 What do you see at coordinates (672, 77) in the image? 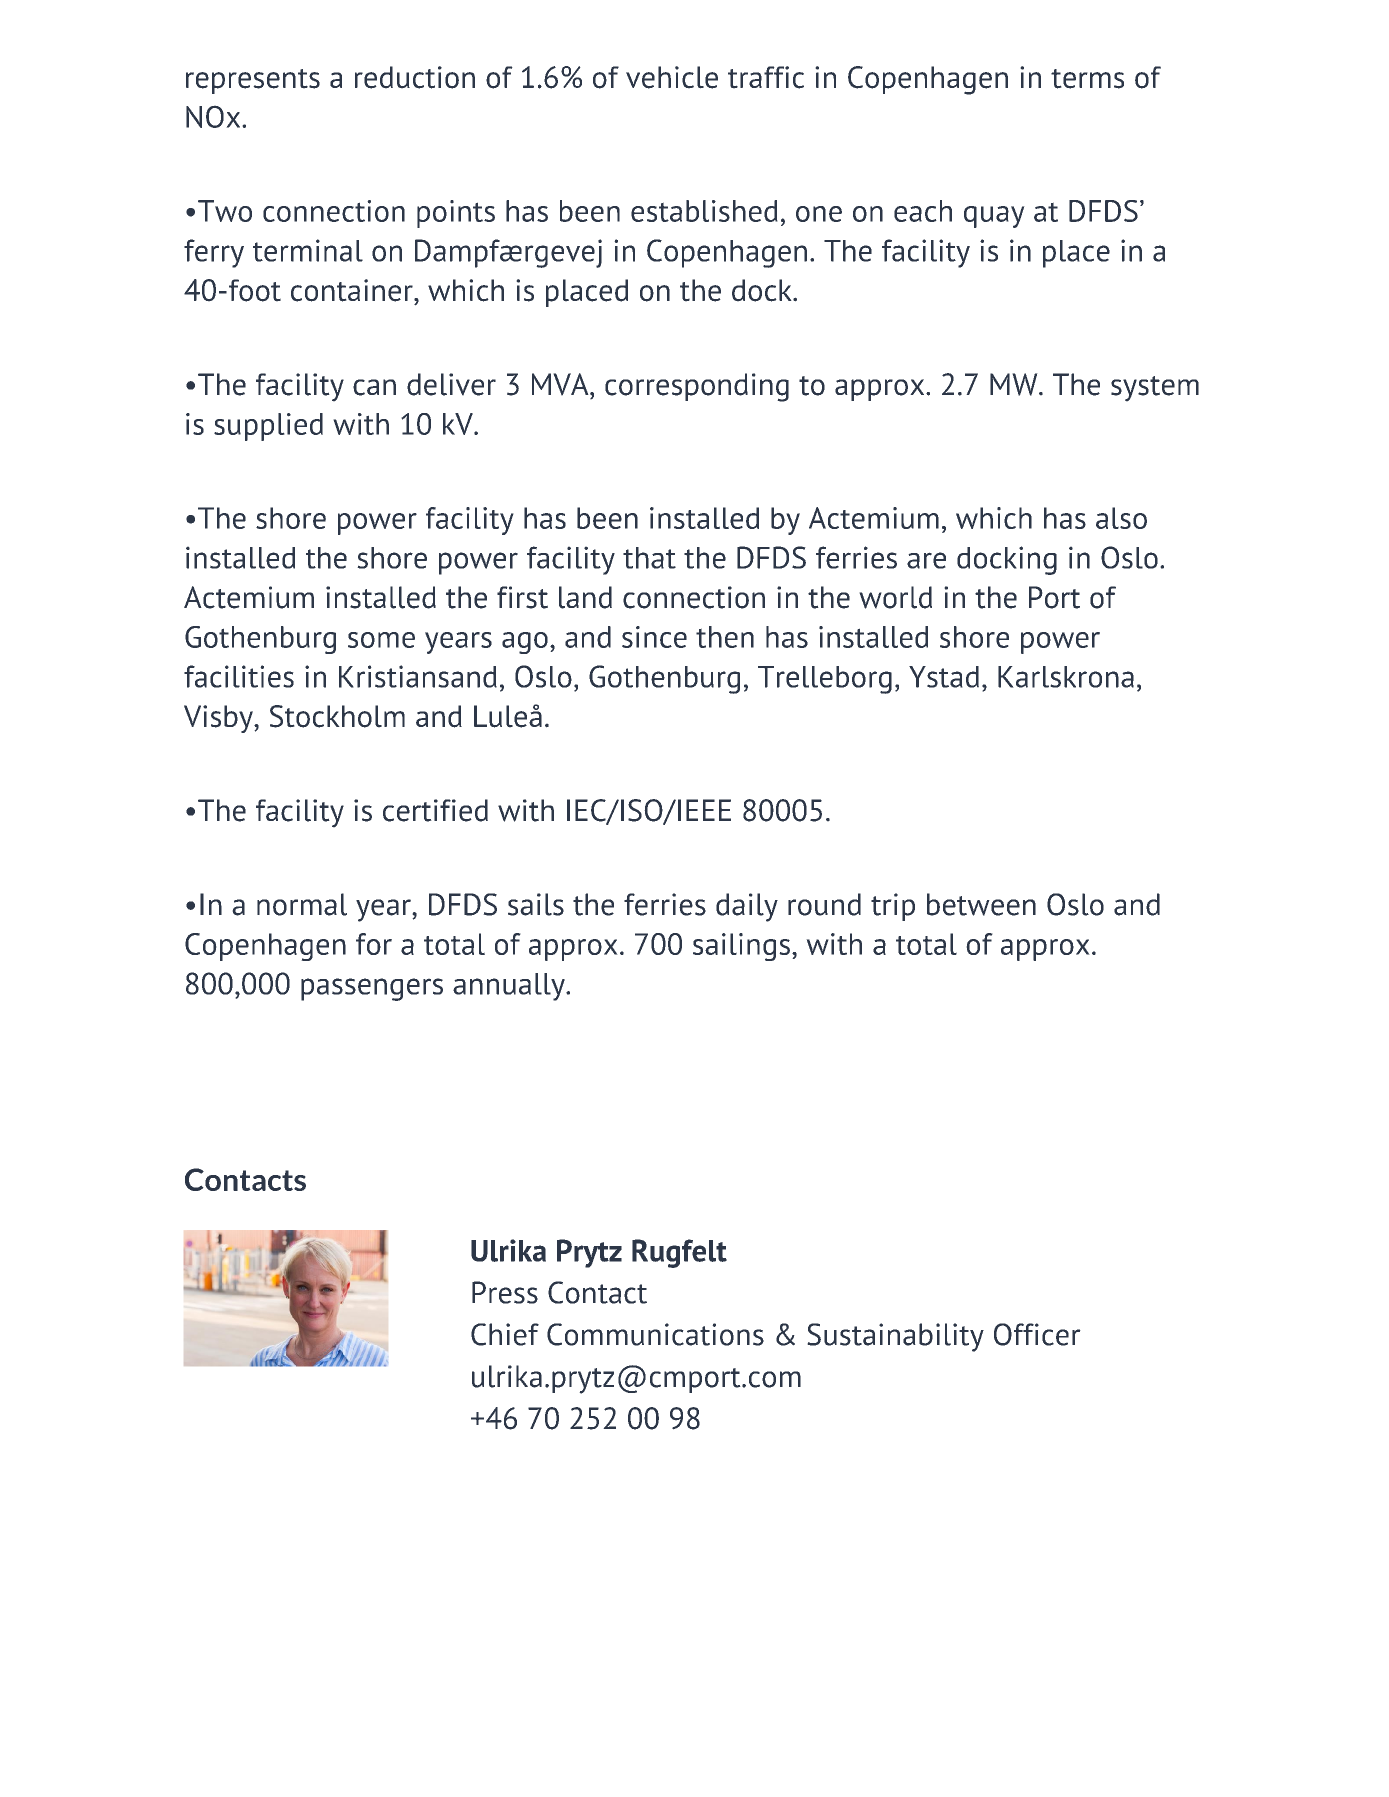
I see `vehicle` at bounding box center [672, 77].
